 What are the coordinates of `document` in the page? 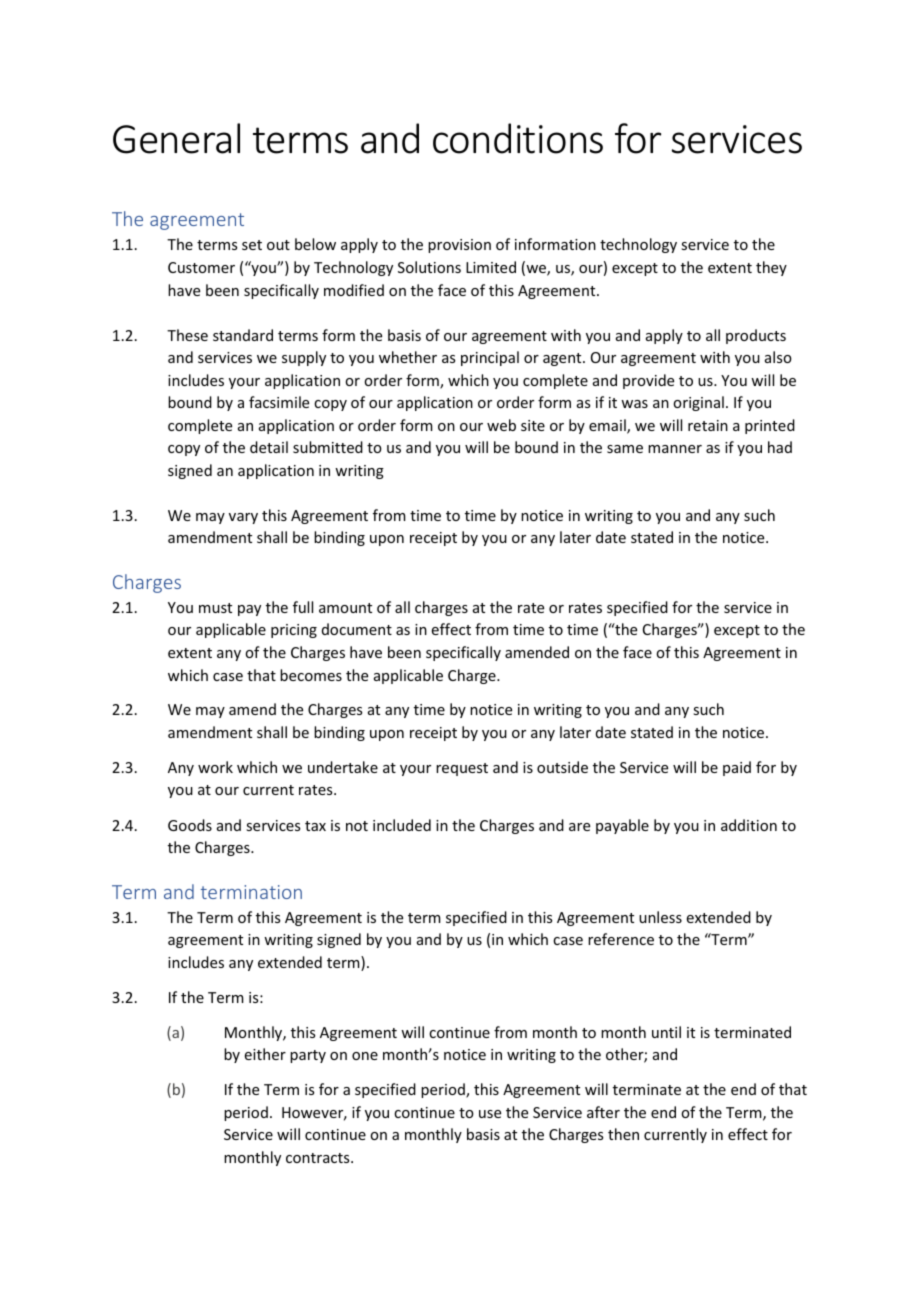 It's located at (357, 629).
